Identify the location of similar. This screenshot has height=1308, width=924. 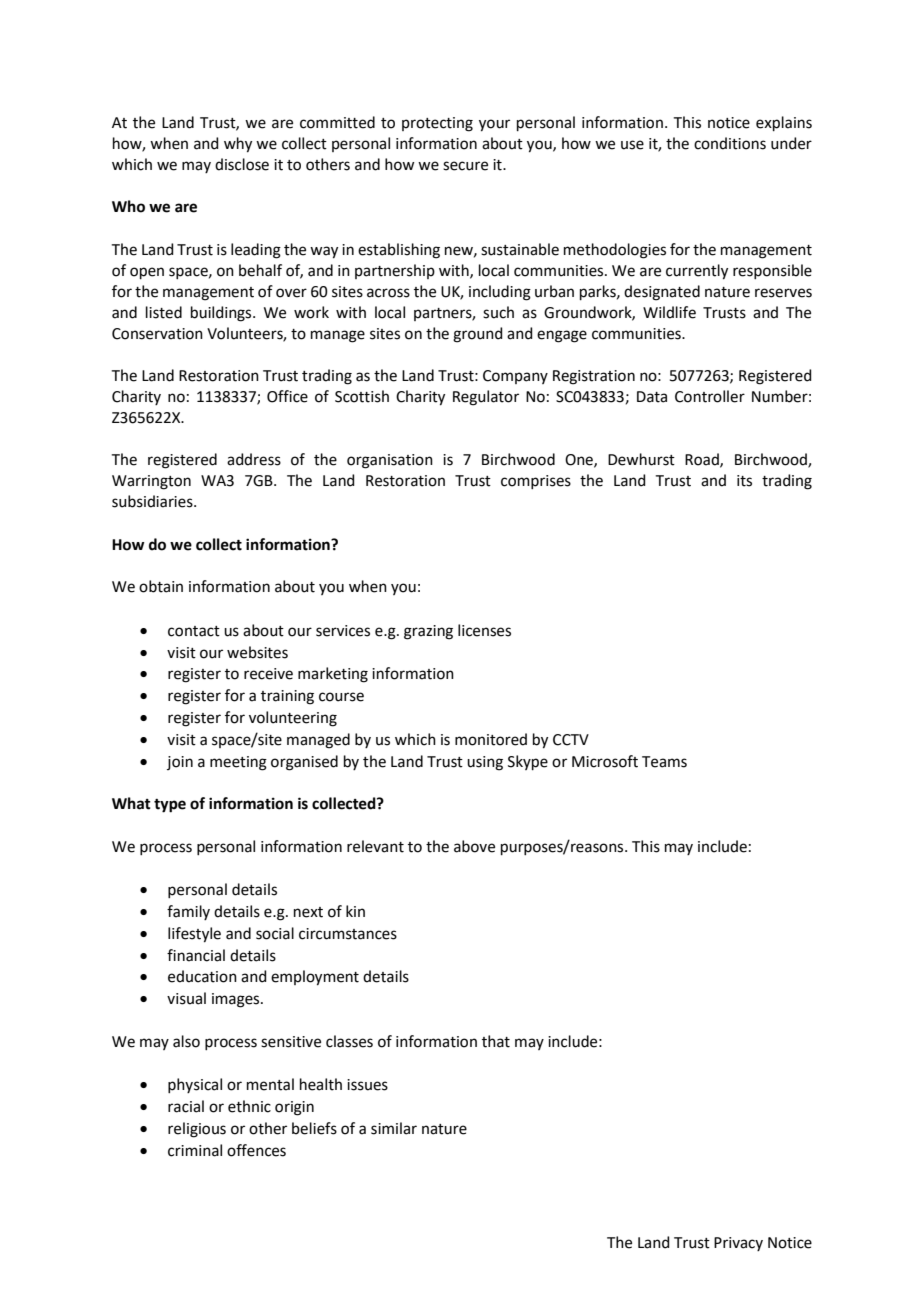
(394, 1128).
